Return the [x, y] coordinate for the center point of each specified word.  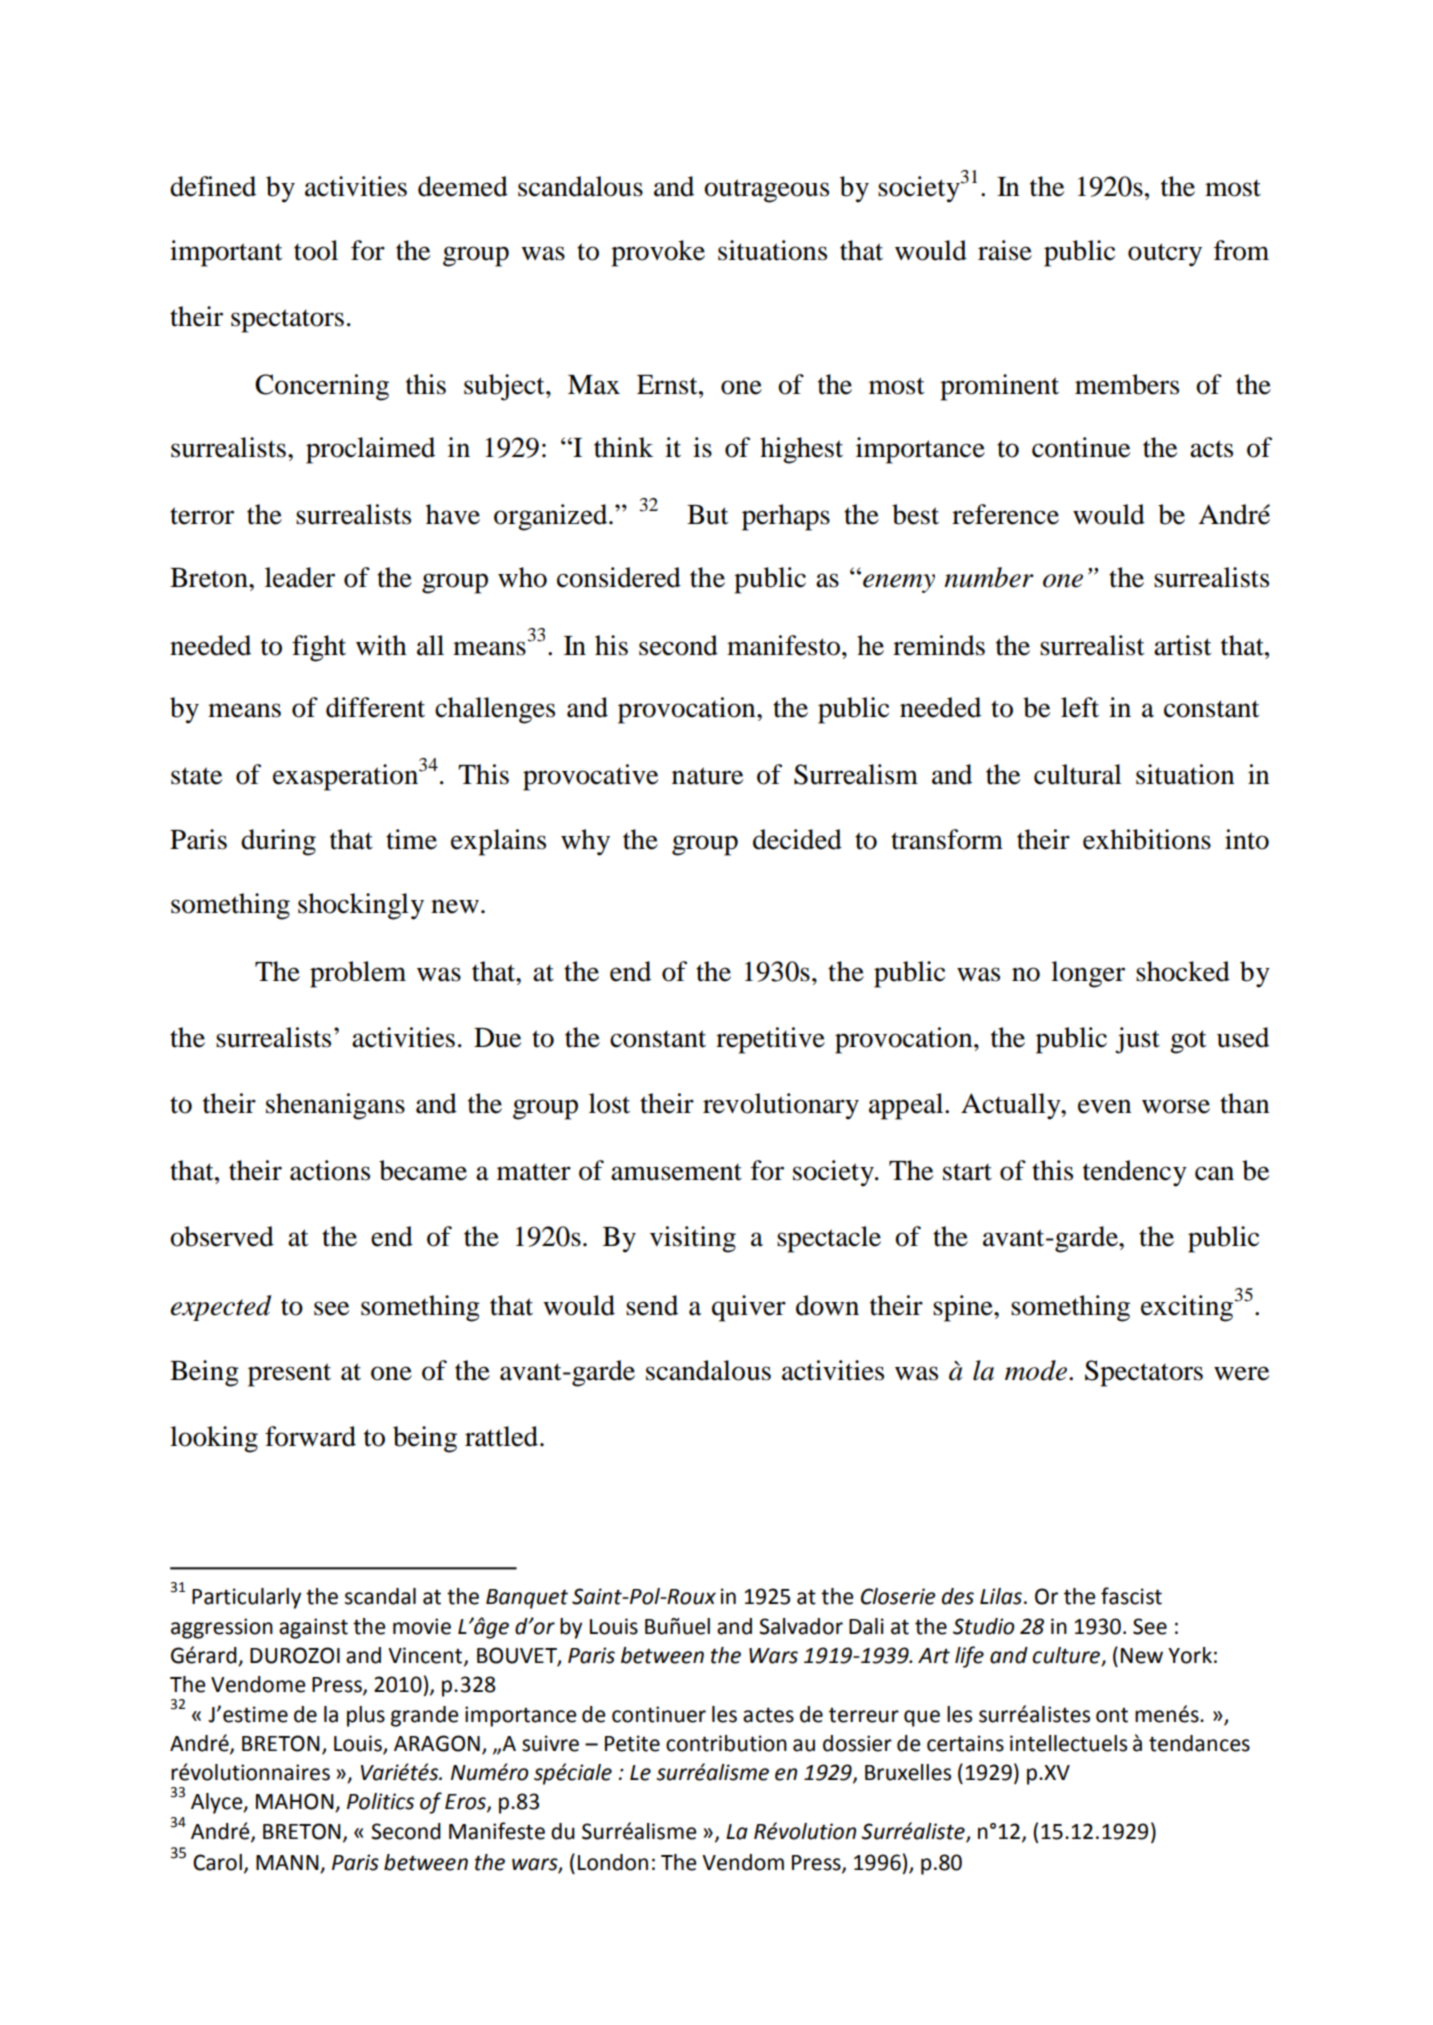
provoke [658, 253]
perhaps [786, 517]
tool [316, 250]
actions [330, 1170]
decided [797, 839]
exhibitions [1147, 839]
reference [1005, 514]
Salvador [801, 1626]
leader [300, 577]
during [278, 842]
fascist [1131, 1596]
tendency [1135, 1173]
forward [310, 1436]
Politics [380, 1801]
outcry [1165, 255]
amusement [676, 1172]
